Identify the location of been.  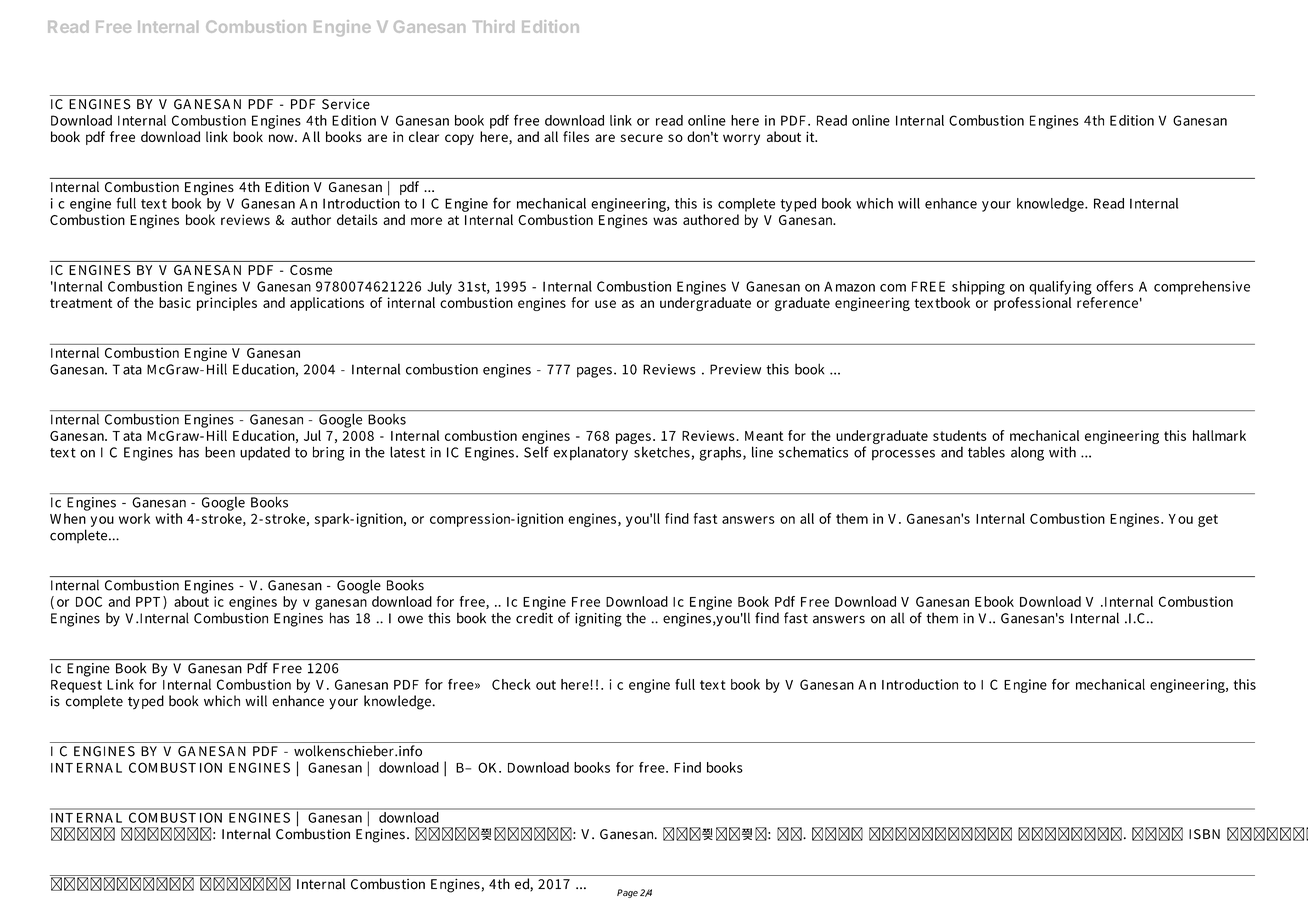
(220, 452).
